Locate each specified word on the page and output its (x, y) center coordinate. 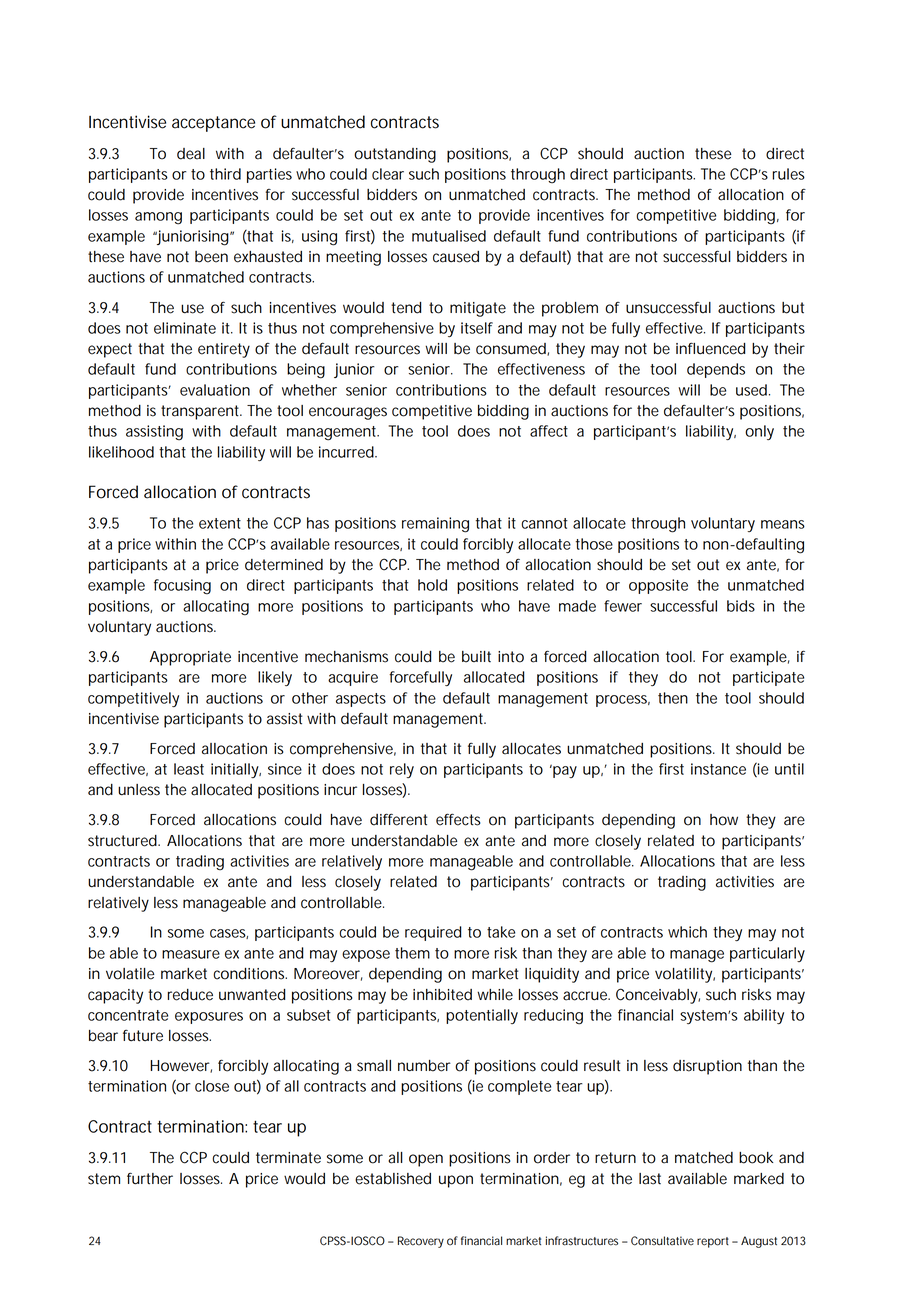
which (687, 932)
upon (456, 1181)
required (433, 933)
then (673, 698)
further (150, 1178)
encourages (348, 413)
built (476, 657)
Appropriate (190, 658)
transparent (201, 412)
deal (191, 154)
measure (191, 954)
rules (788, 174)
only (759, 432)
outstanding (395, 155)
